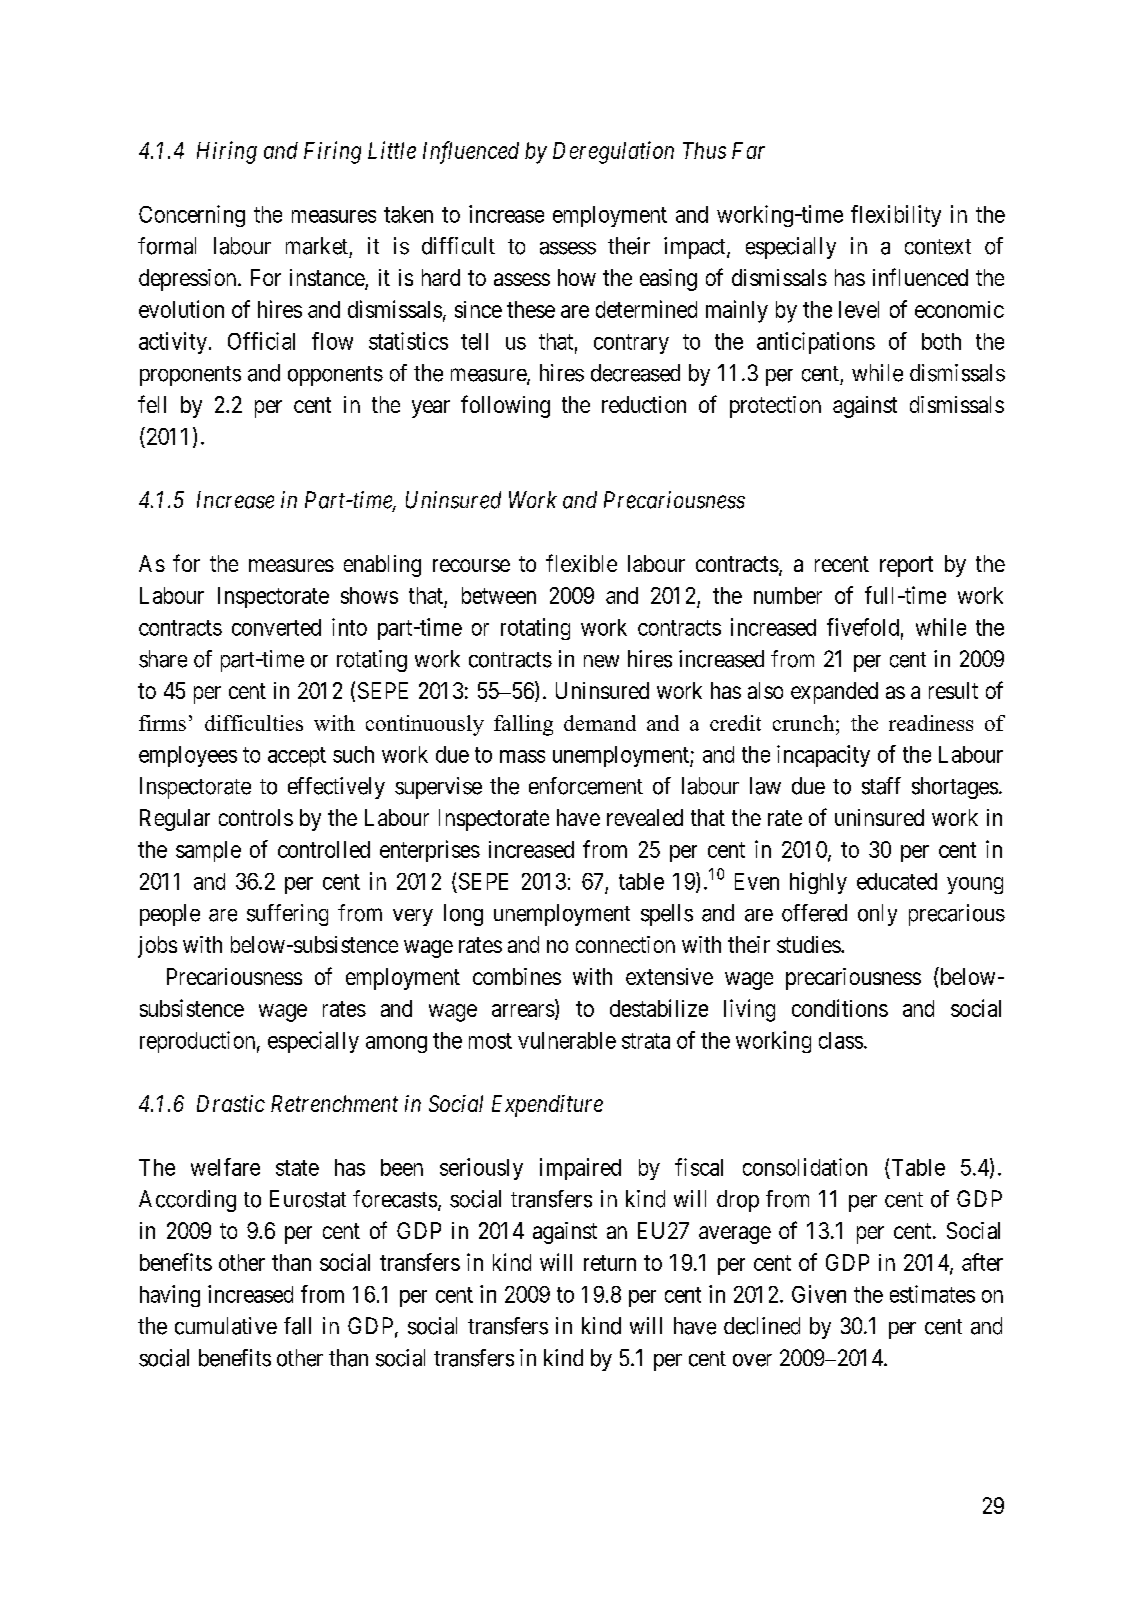  What do you see at coordinates (932, 1294) in the document?
I see `estimates` at bounding box center [932, 1294].
